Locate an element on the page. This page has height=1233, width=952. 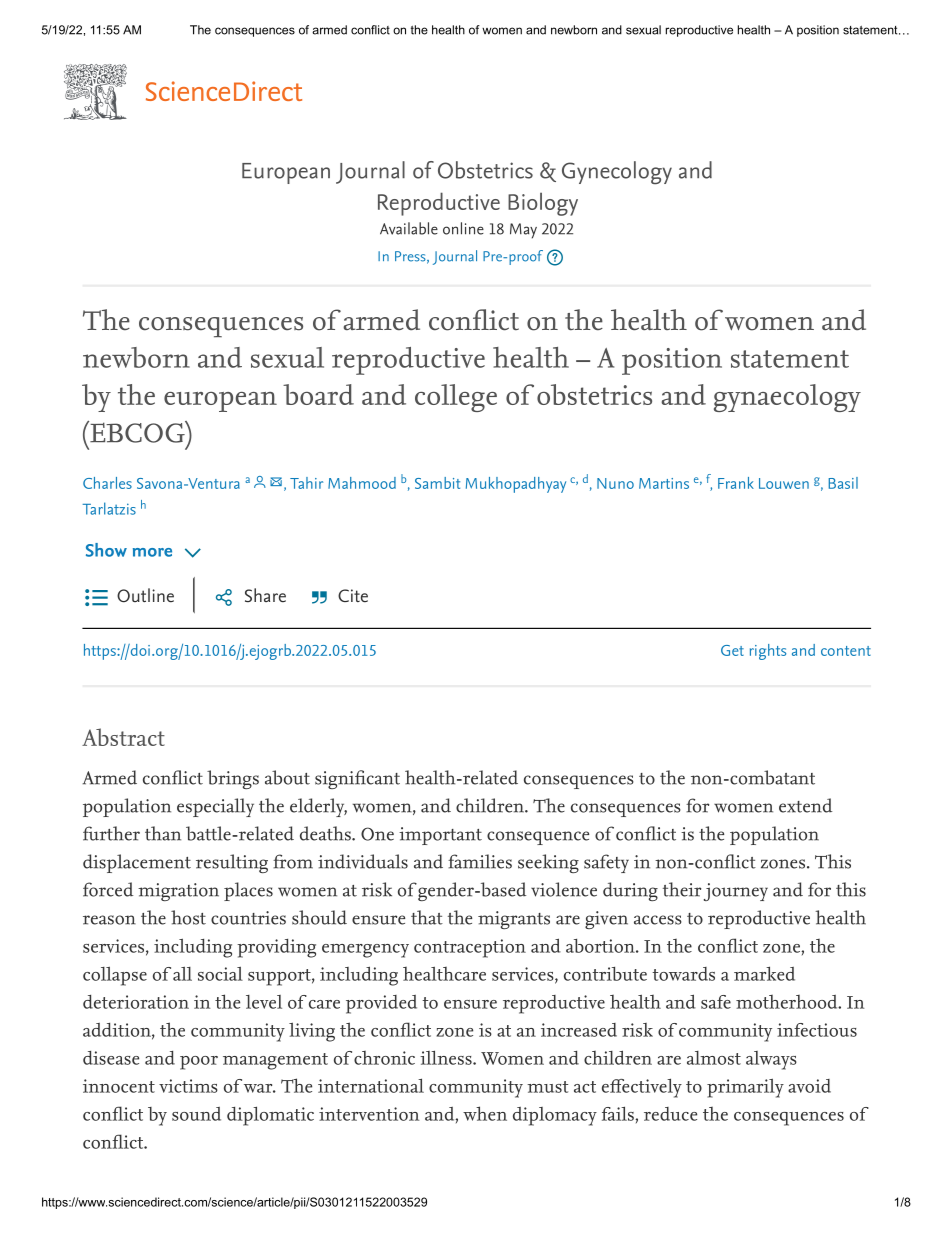
college is located at coordinates (456, 398).
